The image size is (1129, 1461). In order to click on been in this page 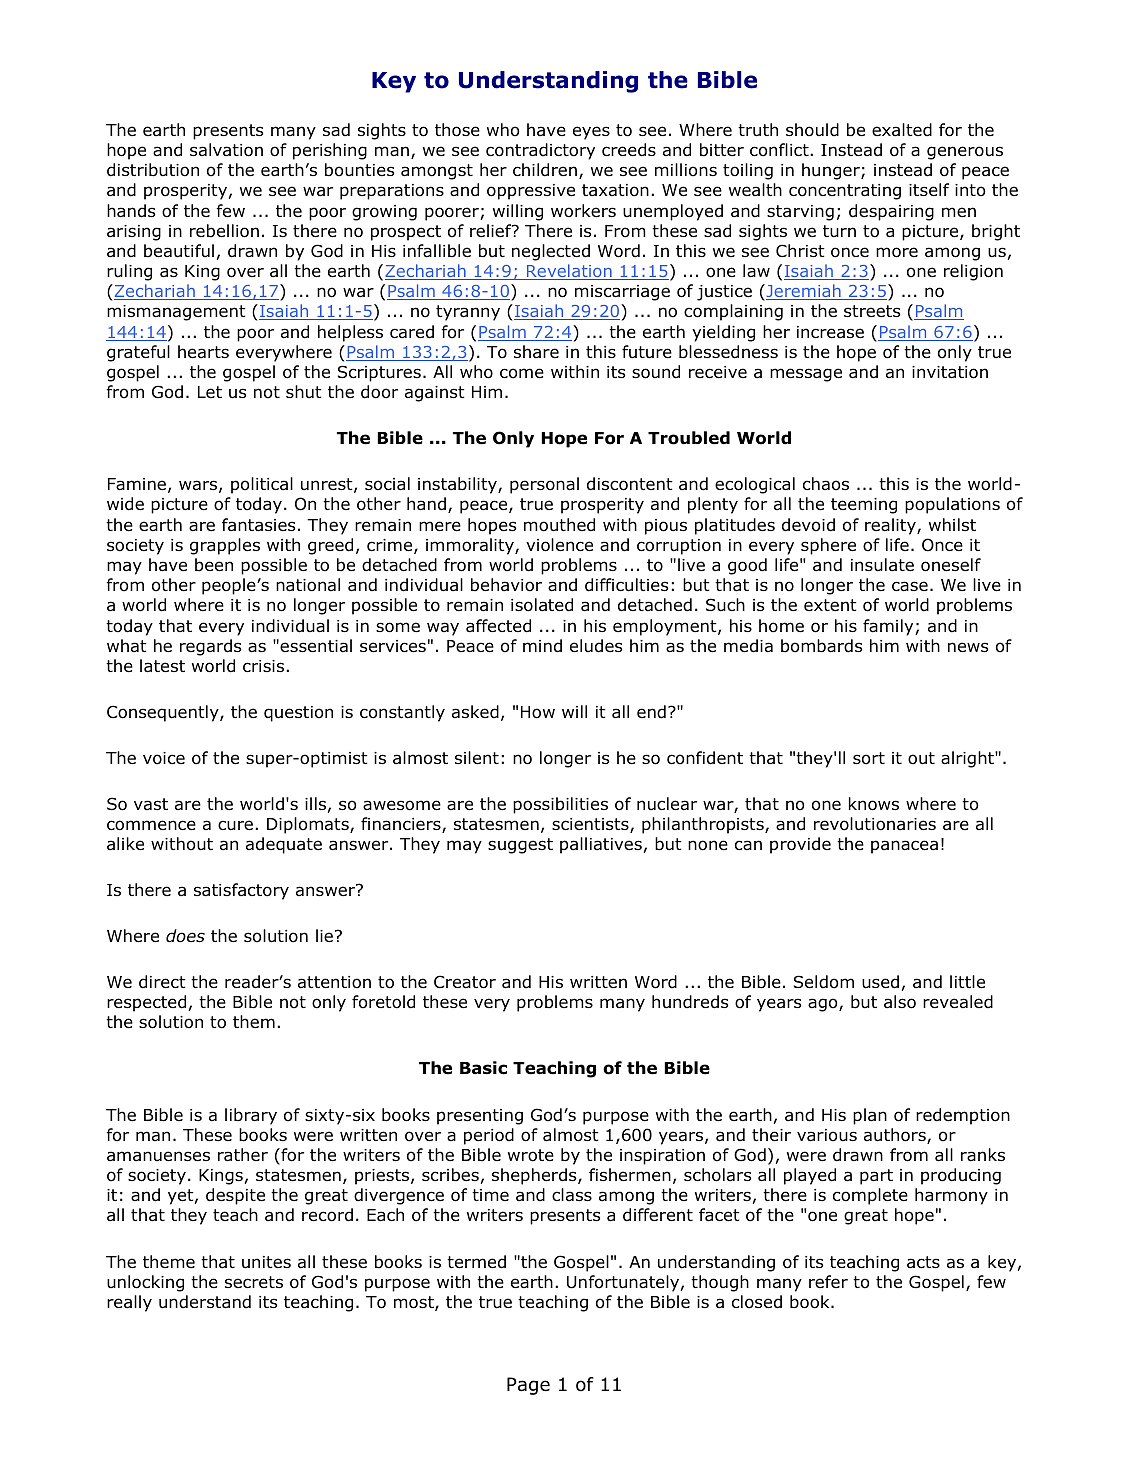, I will do `click(214, 565)`.
